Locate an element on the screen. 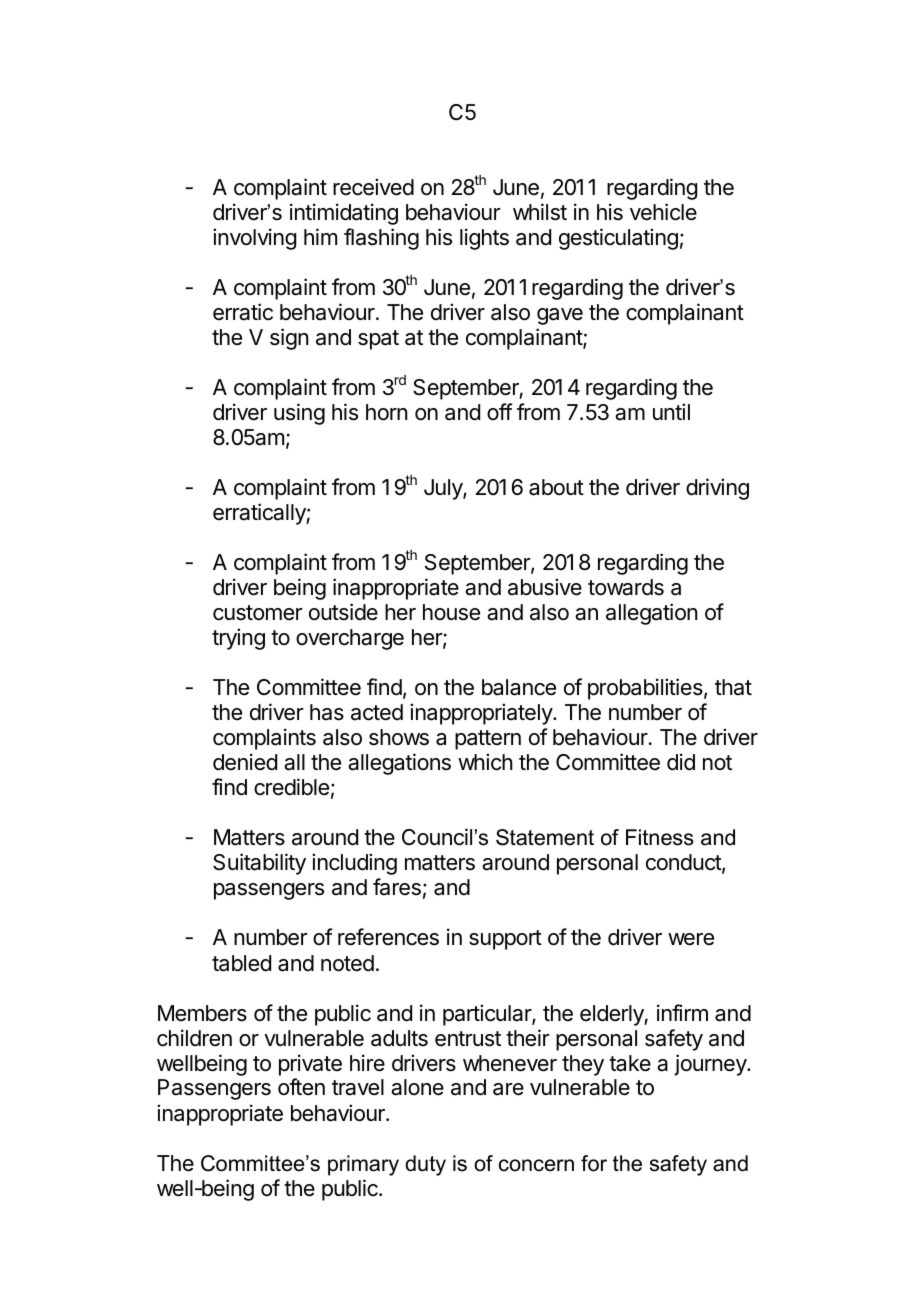 The image size is (924, 1308). off is located at coordinates (500, 411).
